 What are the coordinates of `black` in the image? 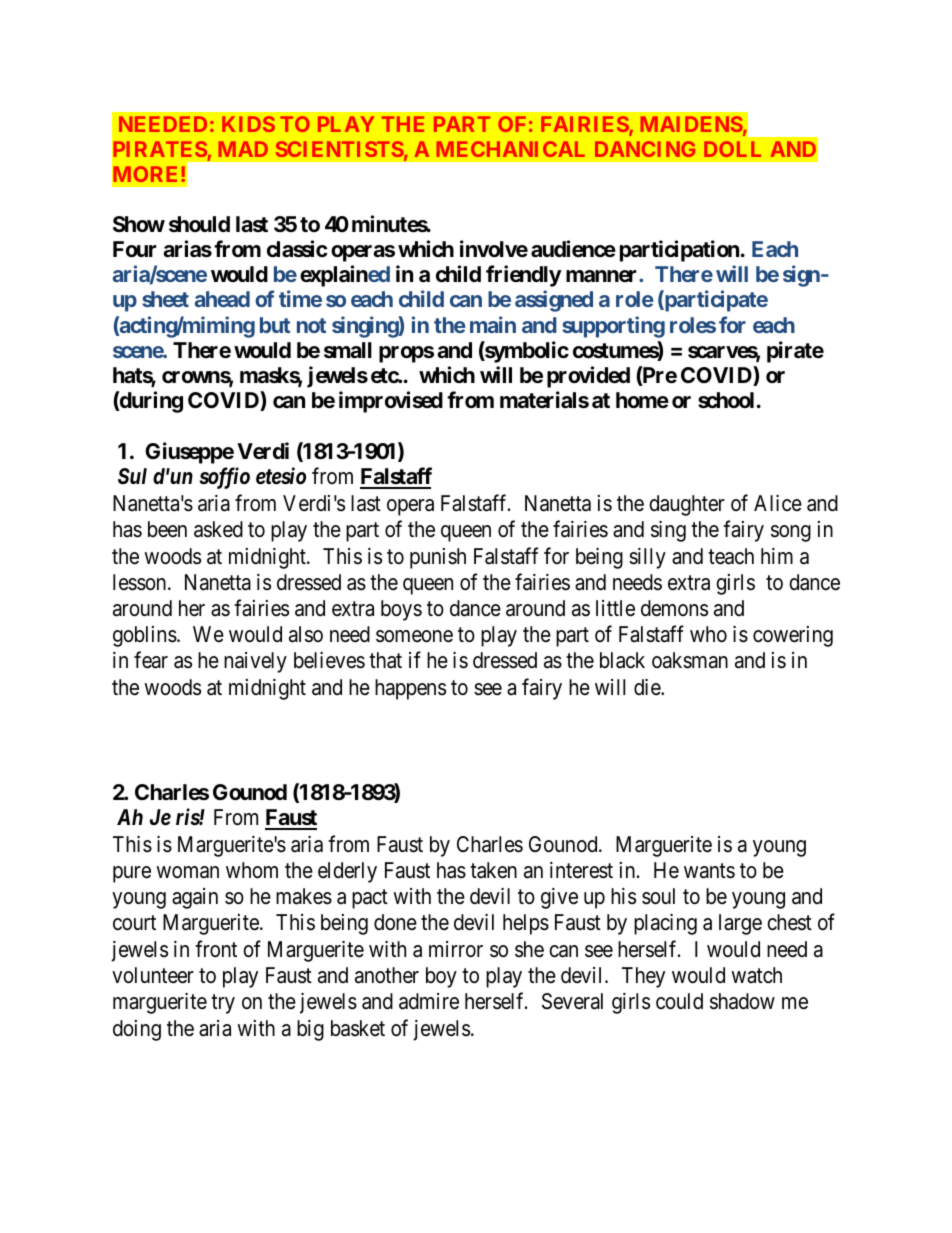 It's located at (622, 660).
